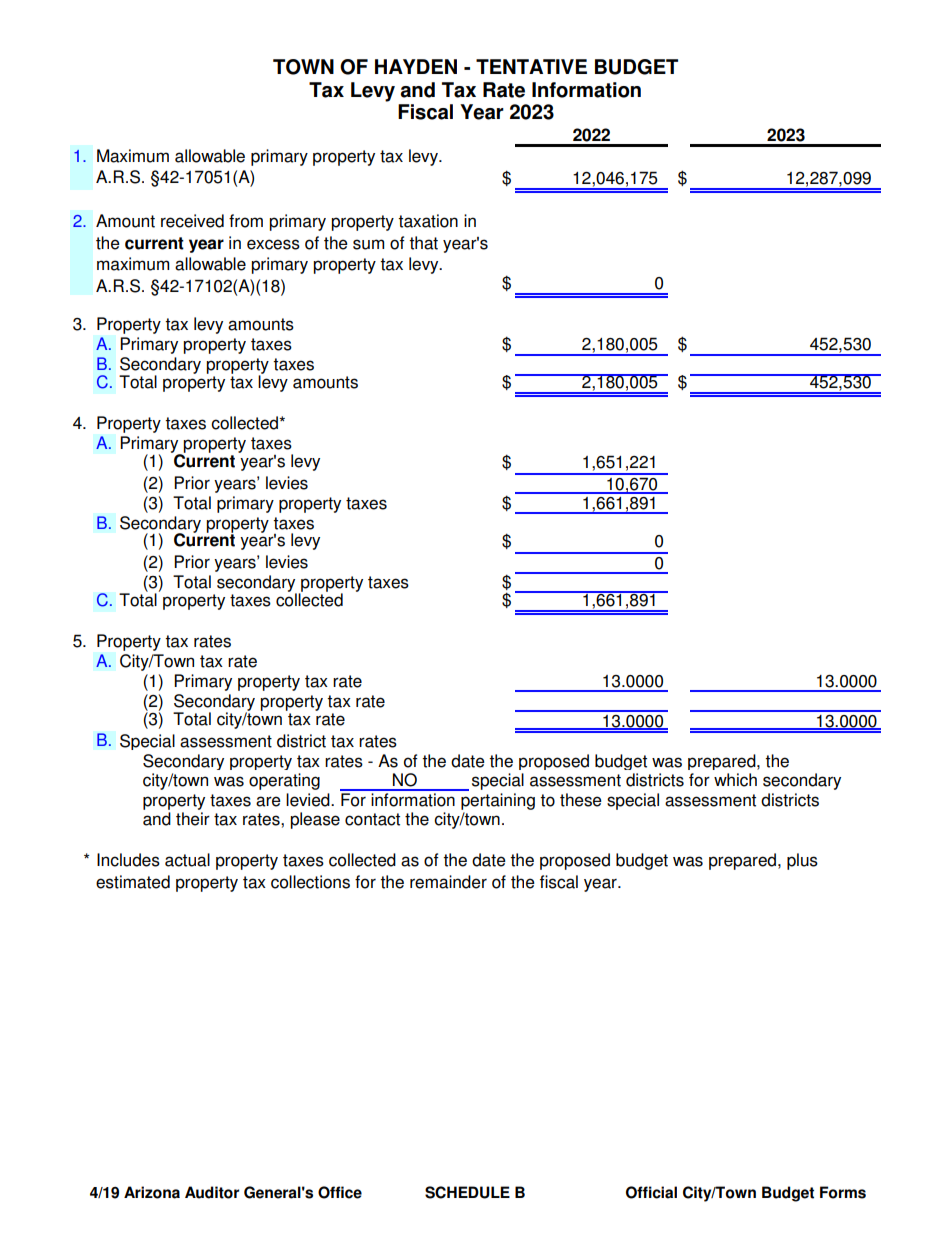  What do you see at coordinates (192, 221) in the page?
I see `received` at bounding box center [192, 221].
